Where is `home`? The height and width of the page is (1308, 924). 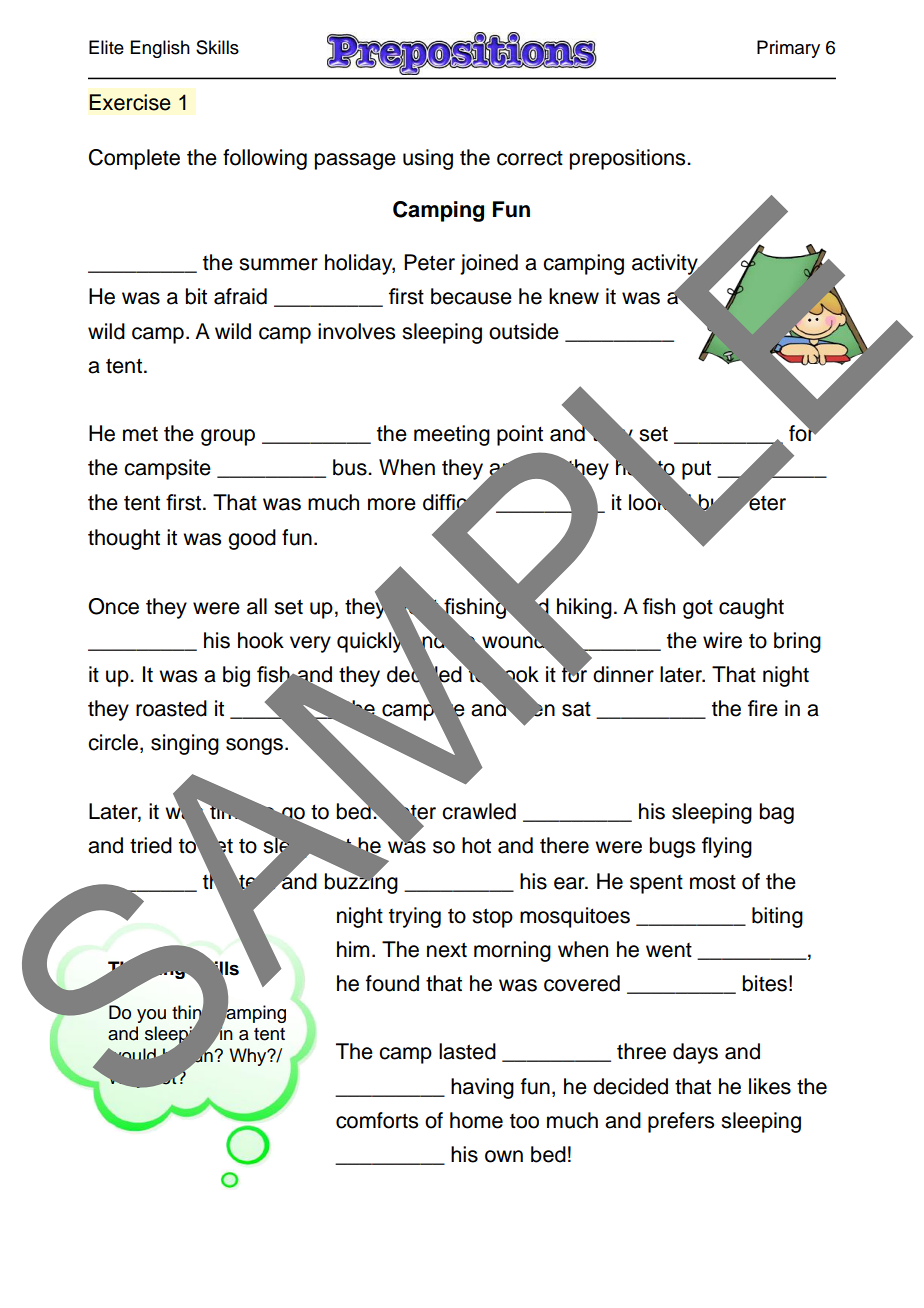
home is located at coordinates (476, 1120).
